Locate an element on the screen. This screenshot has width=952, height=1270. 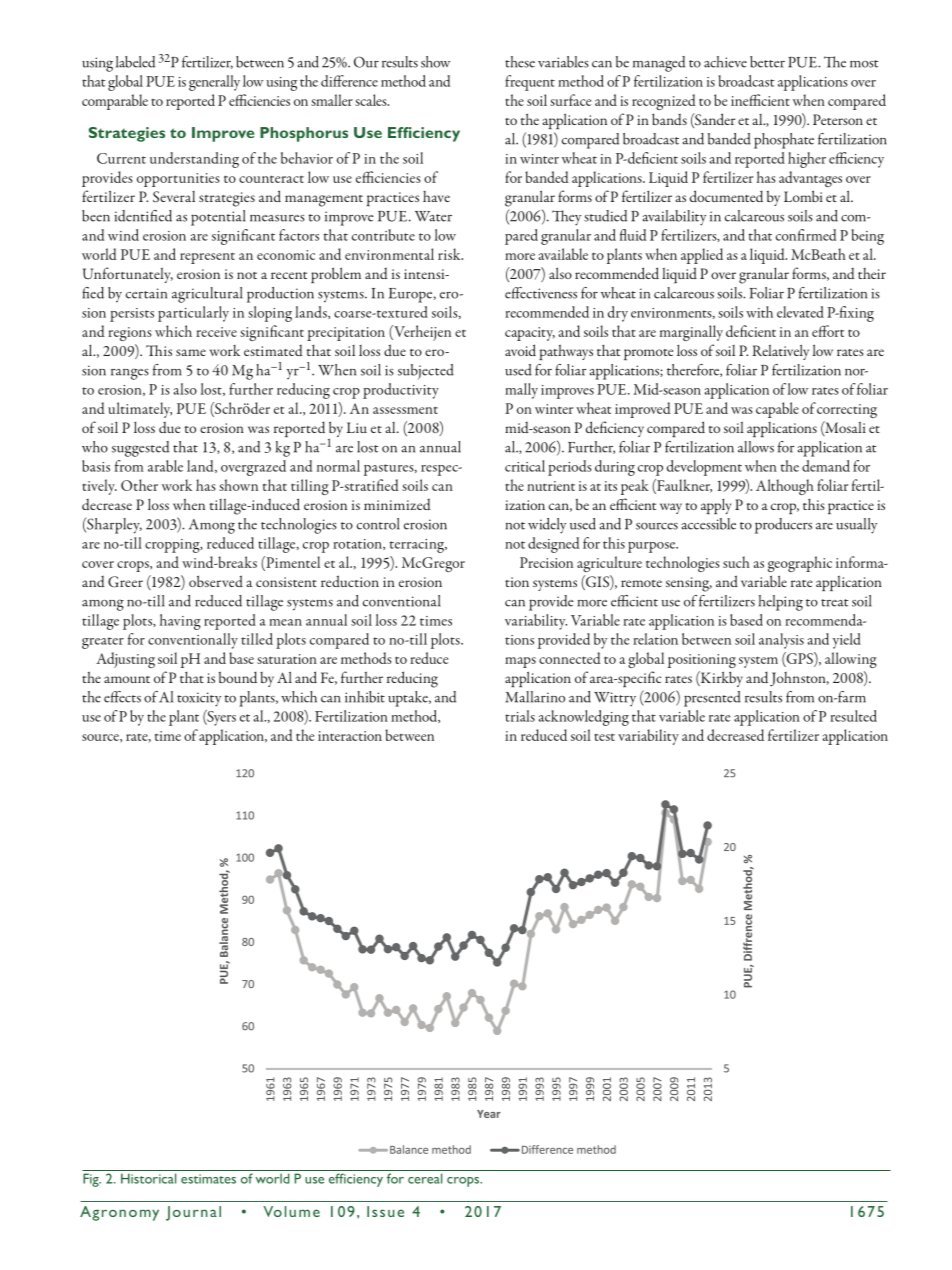
maps is located at coordinates (520, 662).
